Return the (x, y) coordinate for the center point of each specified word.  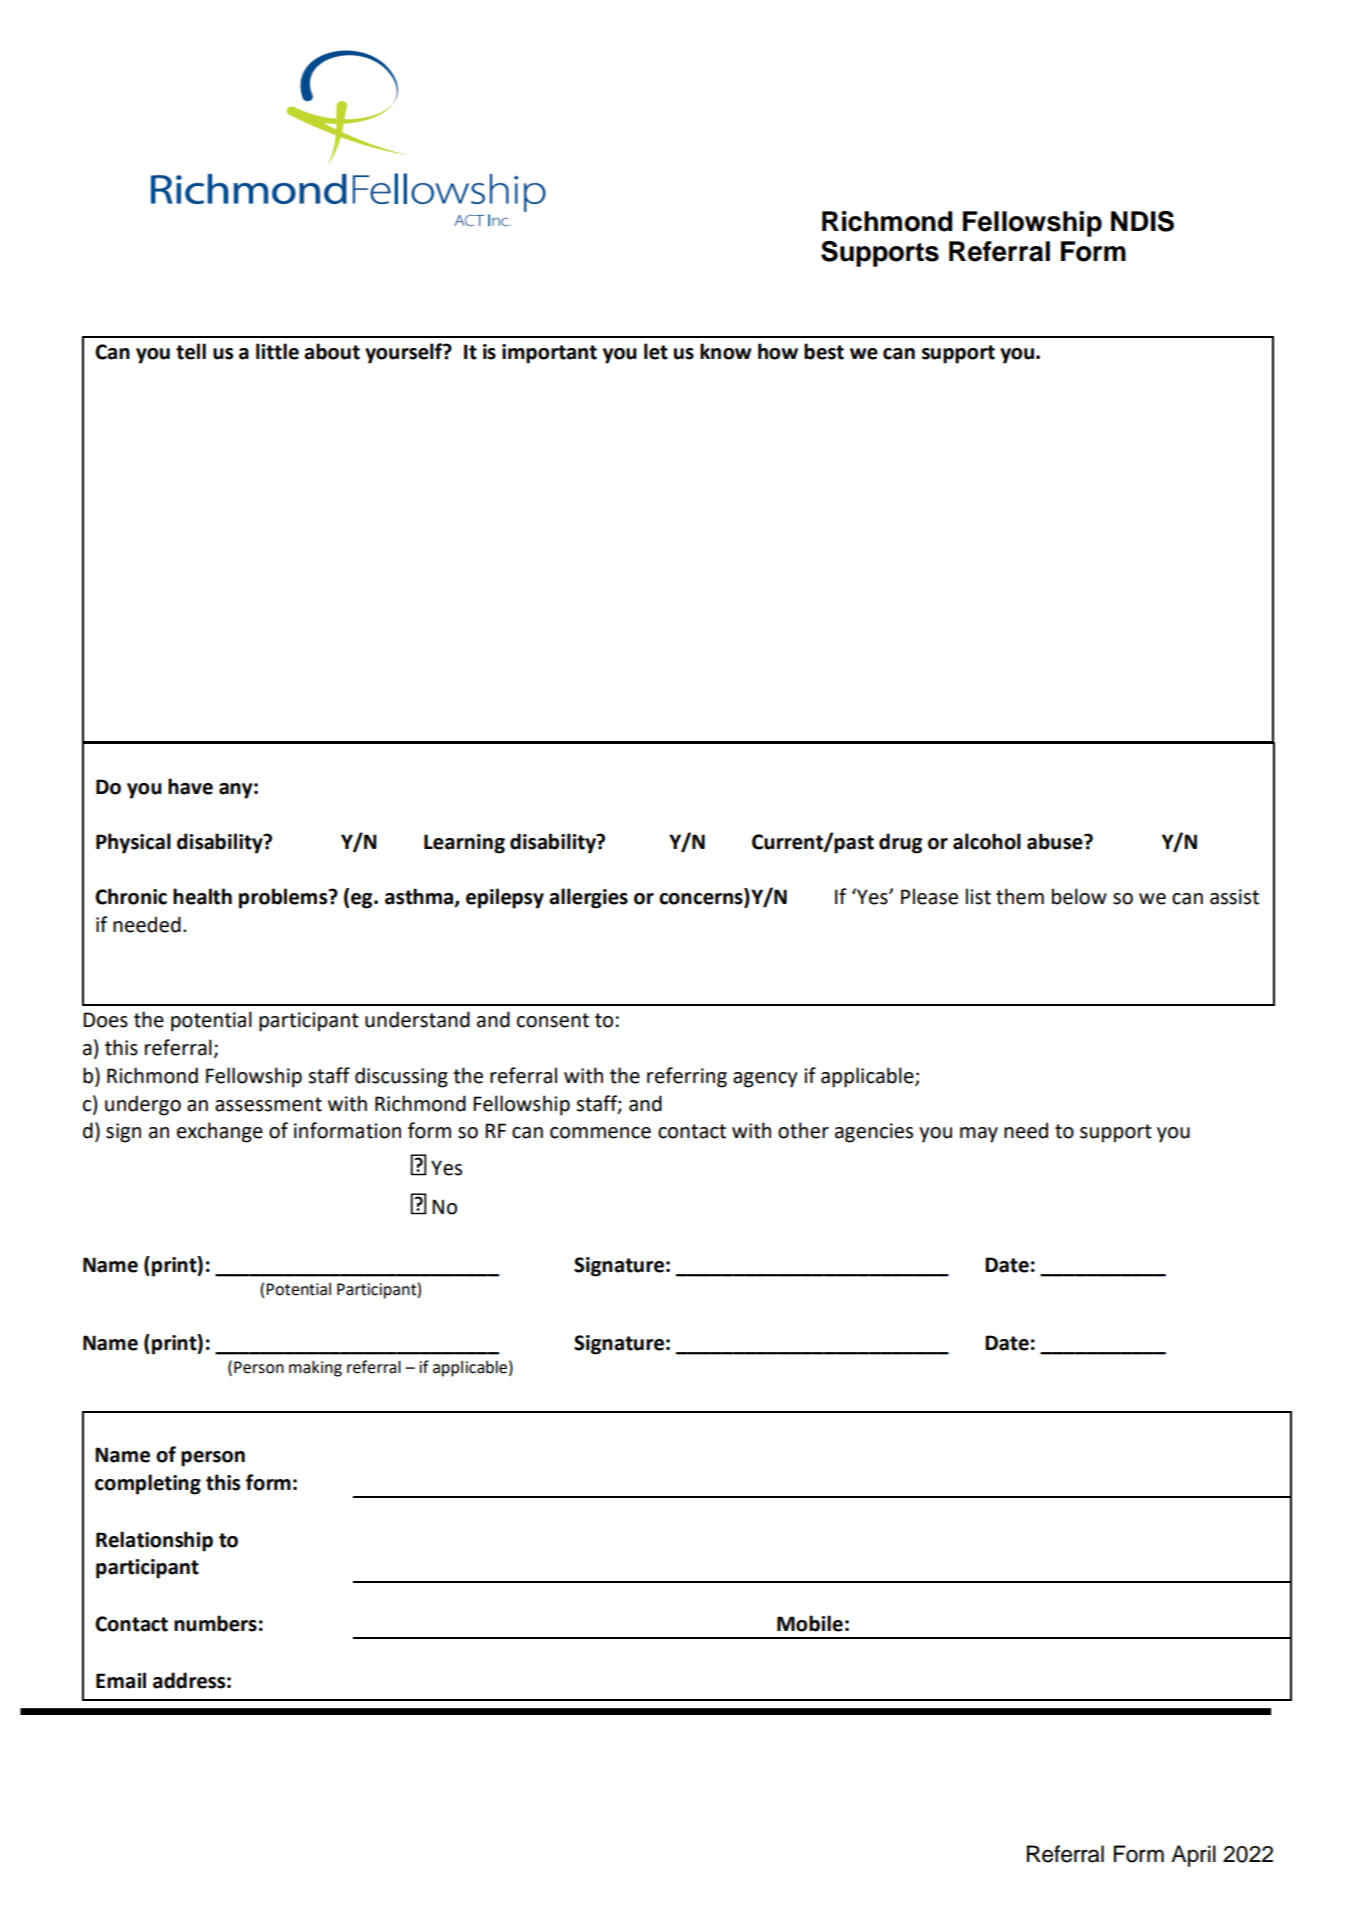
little (277, 351)
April (1193, 1856)
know (726, 351)
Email (121, 1680)
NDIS (1142, 221)
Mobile (810, 1623)
